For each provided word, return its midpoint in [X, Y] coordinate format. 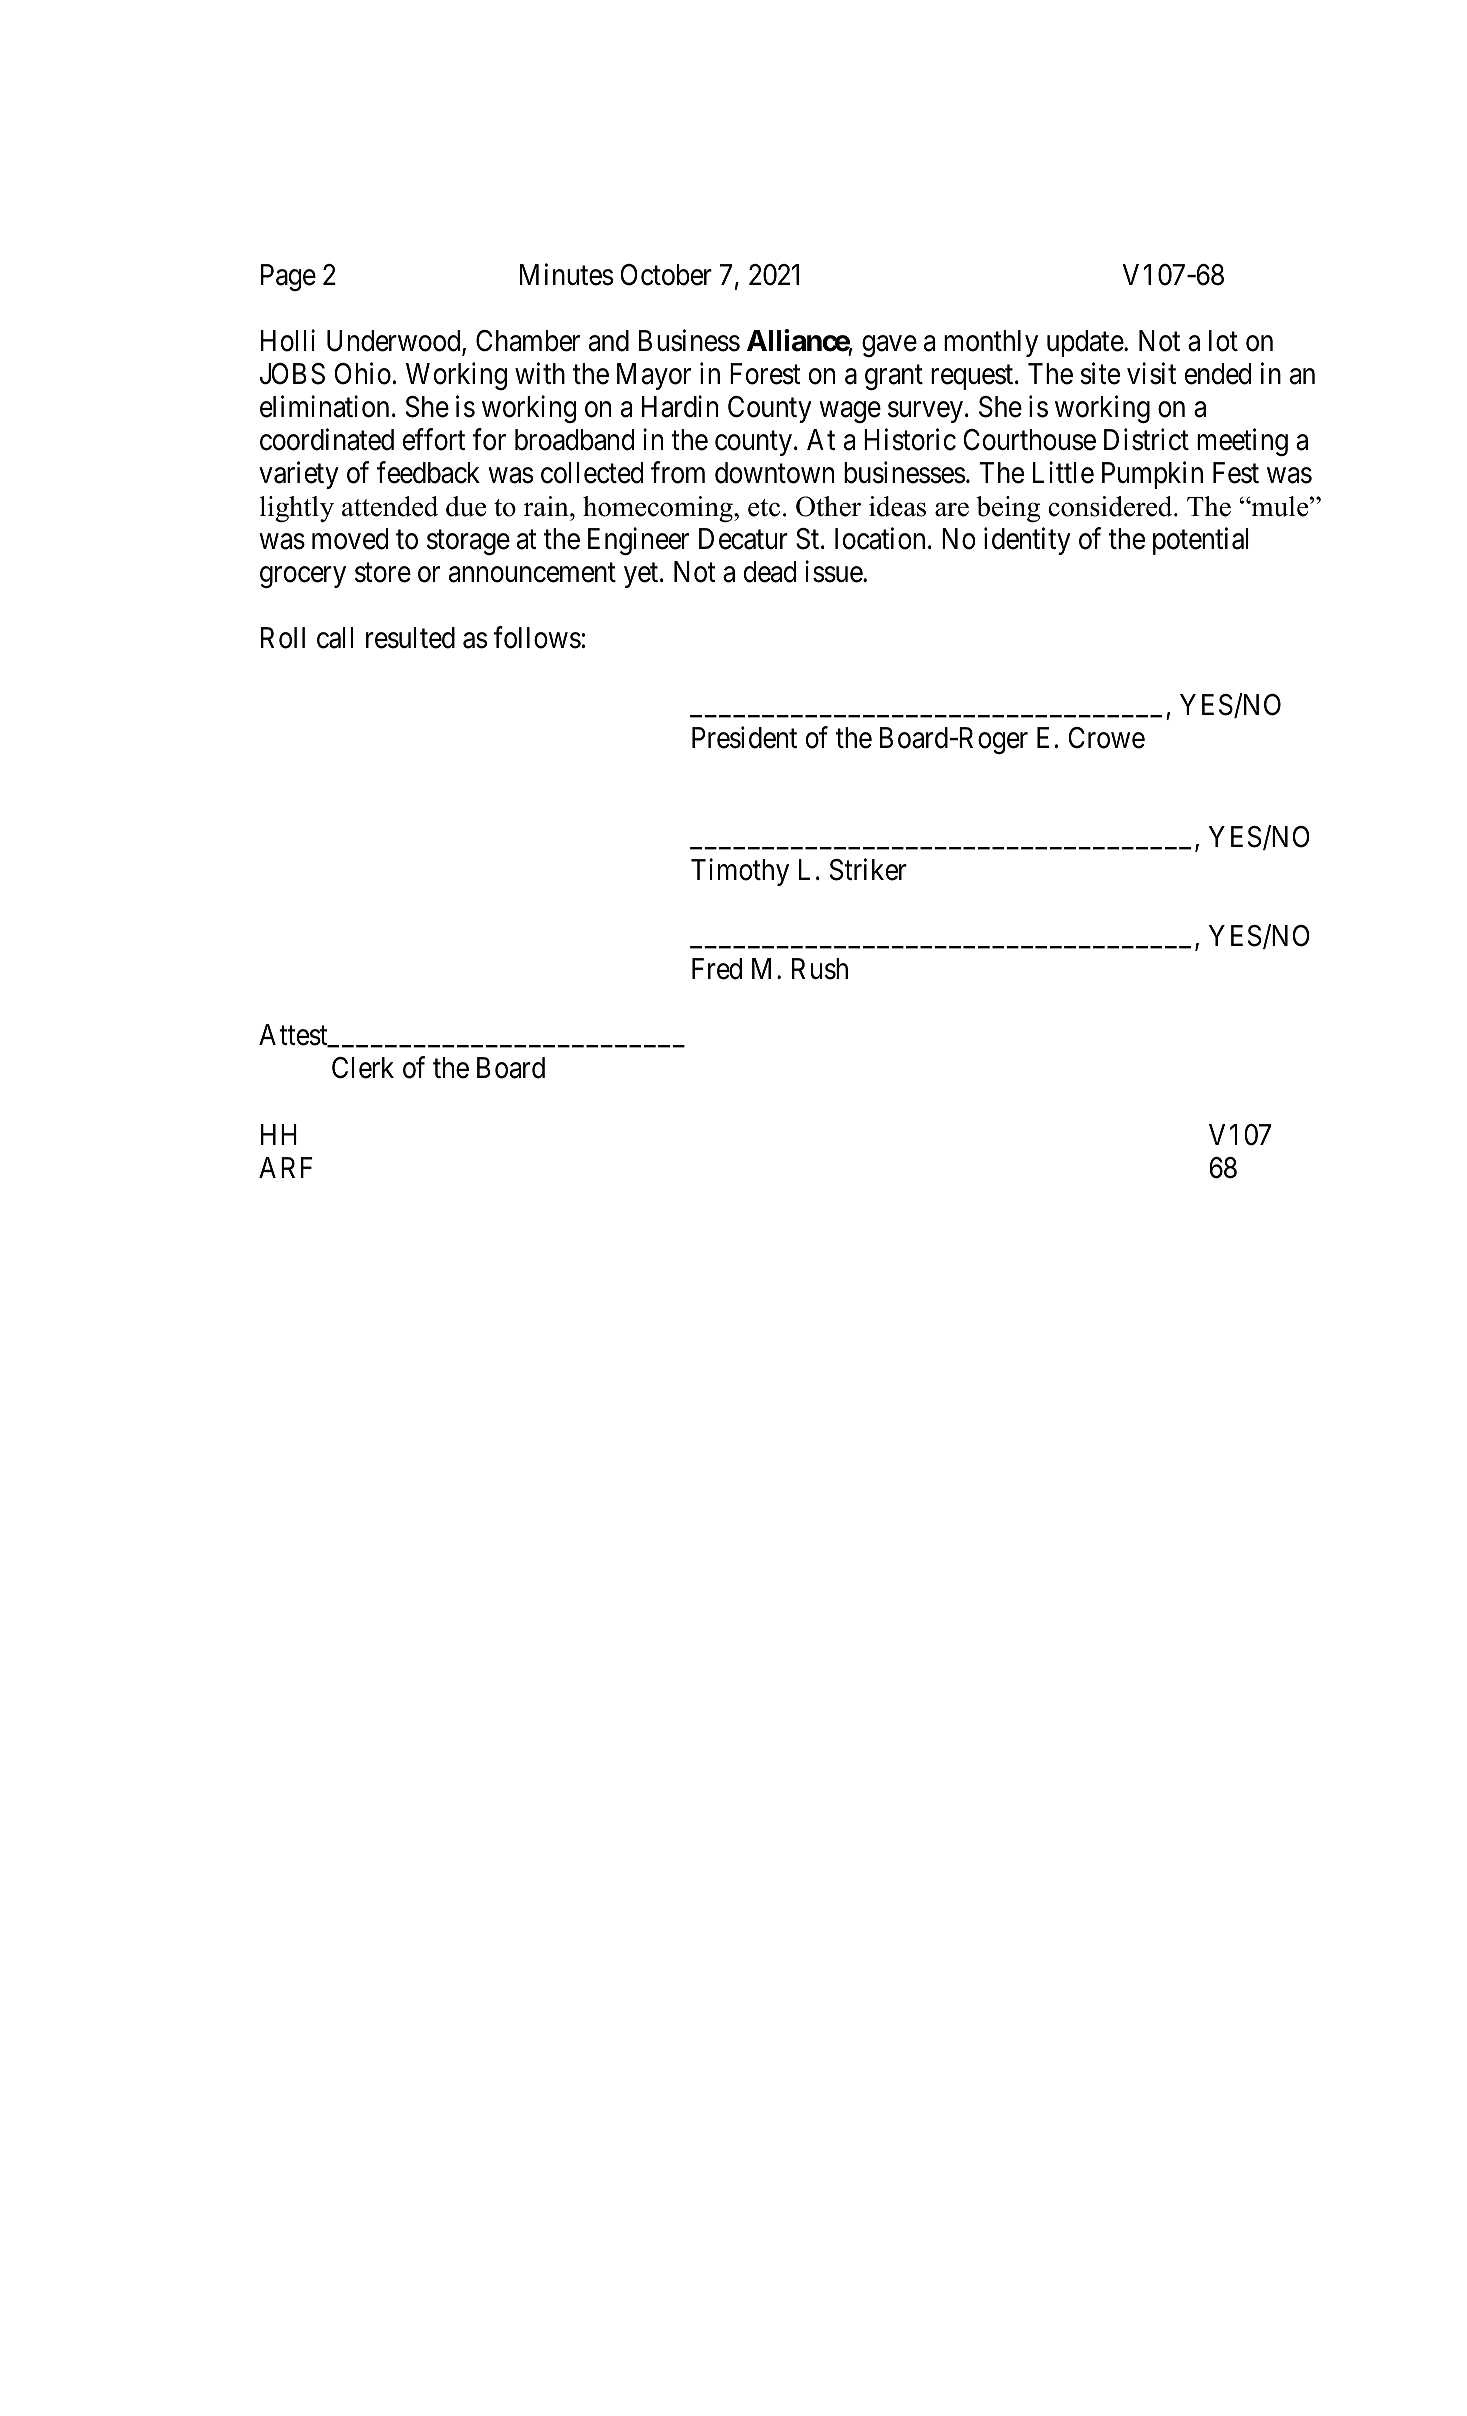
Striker [868, 869]
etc [764, 508]
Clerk [363, 1068]
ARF [286, 1167]
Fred [717, 969]
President [744, 737]
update [1085, 343]
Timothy [740, 872]
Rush [820, 969]
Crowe [1106, 738]
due [466, 506]
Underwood [395, 342]
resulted [410, 638]
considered [1111, 506]
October [666, 275]
